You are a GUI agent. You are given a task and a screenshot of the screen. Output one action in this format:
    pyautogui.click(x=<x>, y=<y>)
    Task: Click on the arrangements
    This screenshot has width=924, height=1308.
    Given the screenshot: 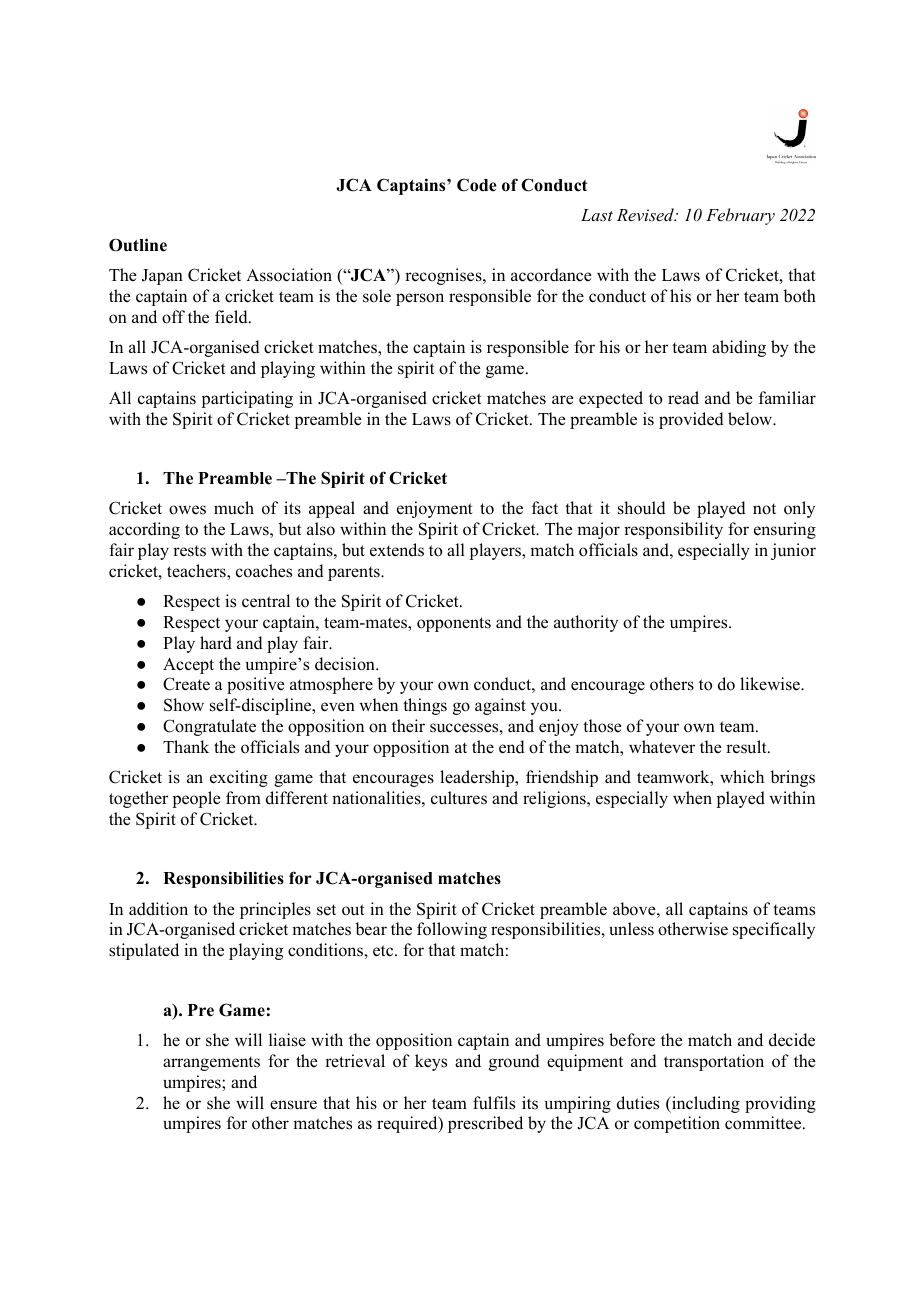 What is the action you would take?
    pyautogui.click(x=211, y=1063)
